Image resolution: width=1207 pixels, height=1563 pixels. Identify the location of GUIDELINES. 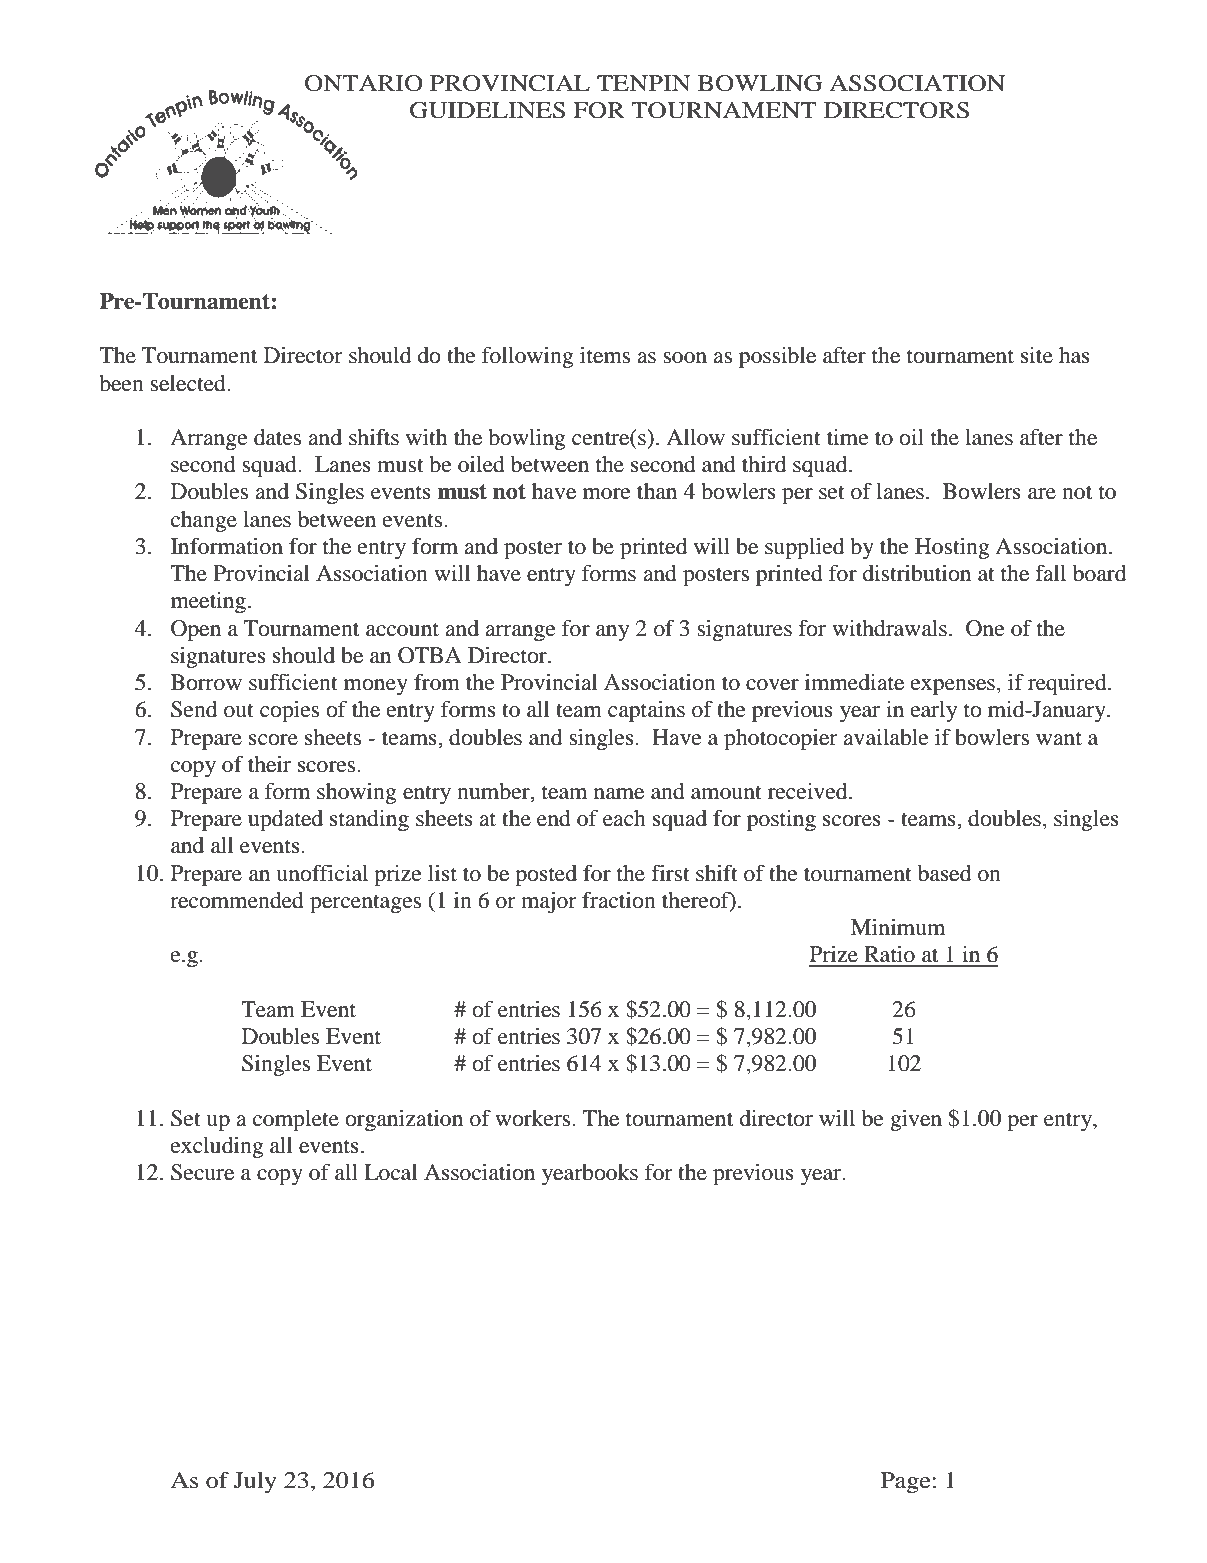
(487, 110).
